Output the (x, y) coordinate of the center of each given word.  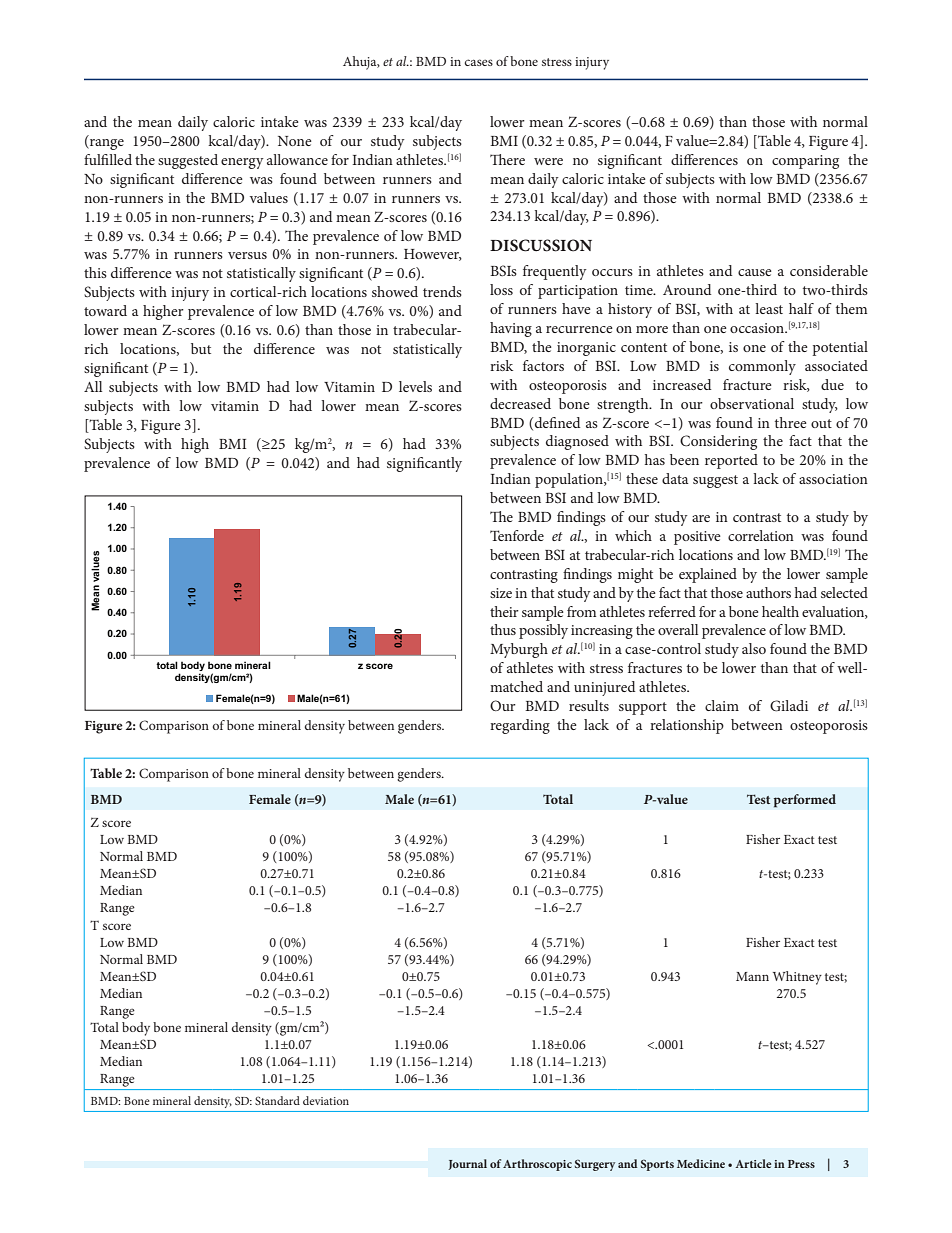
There (507, 159)
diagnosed (577, 442)
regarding (520, 726)
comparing (805, 162)
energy (242, 163)
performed (805, 801)
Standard (277, 1100)
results (589, 705)
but (201, 348)
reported (731, 461)
